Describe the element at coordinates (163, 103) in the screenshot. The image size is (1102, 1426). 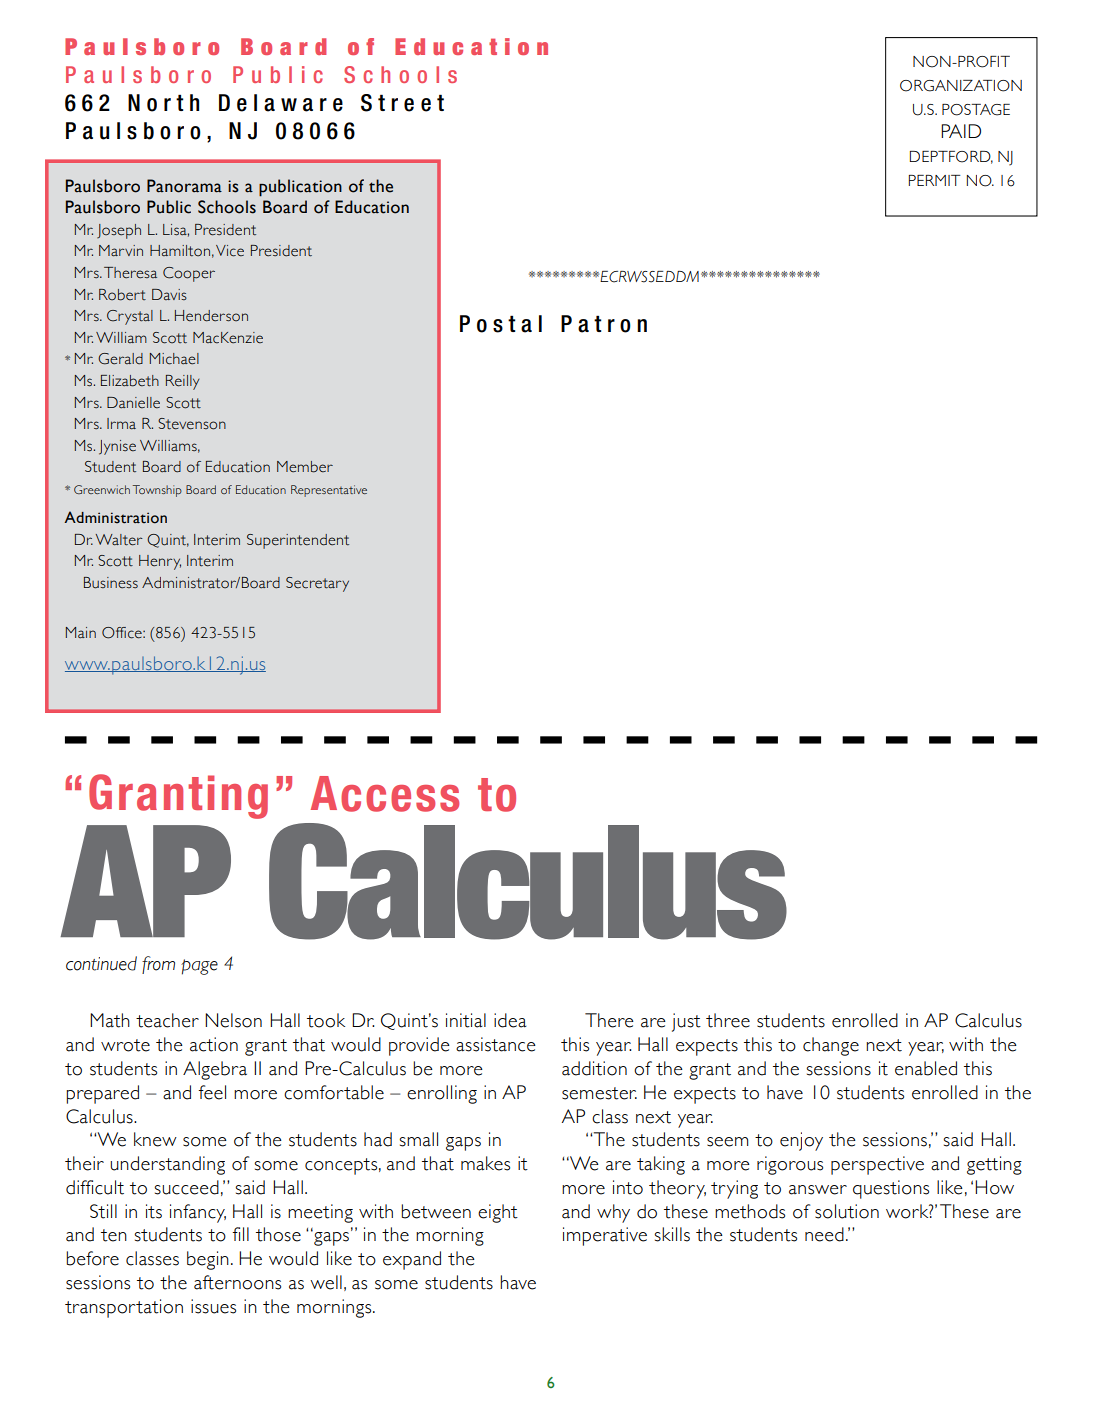
I see `North` at that location.
